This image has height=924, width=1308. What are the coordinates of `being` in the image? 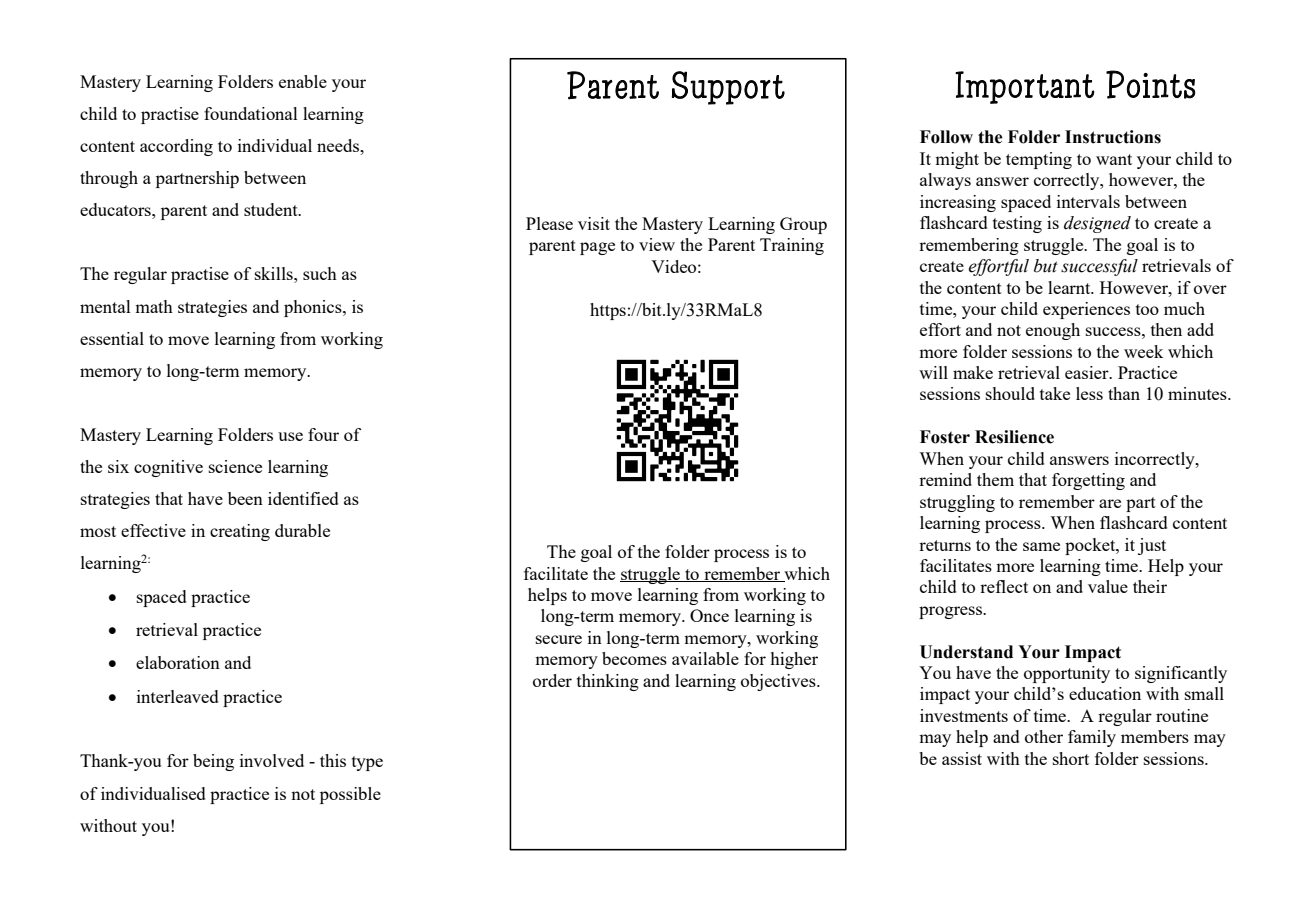 It's located at (213, 762).
